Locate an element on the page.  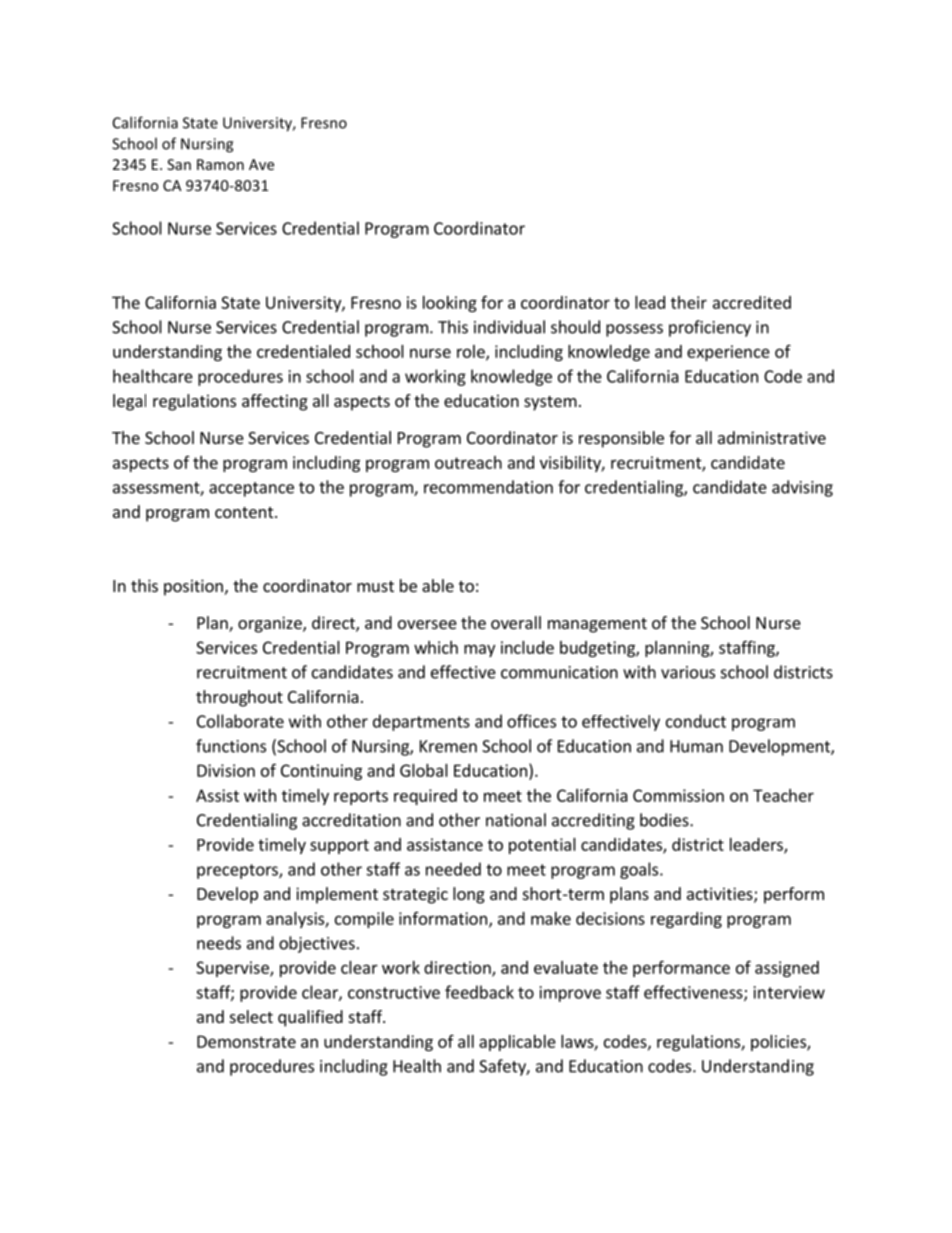
accredited is located at coordinates (752, 302).
